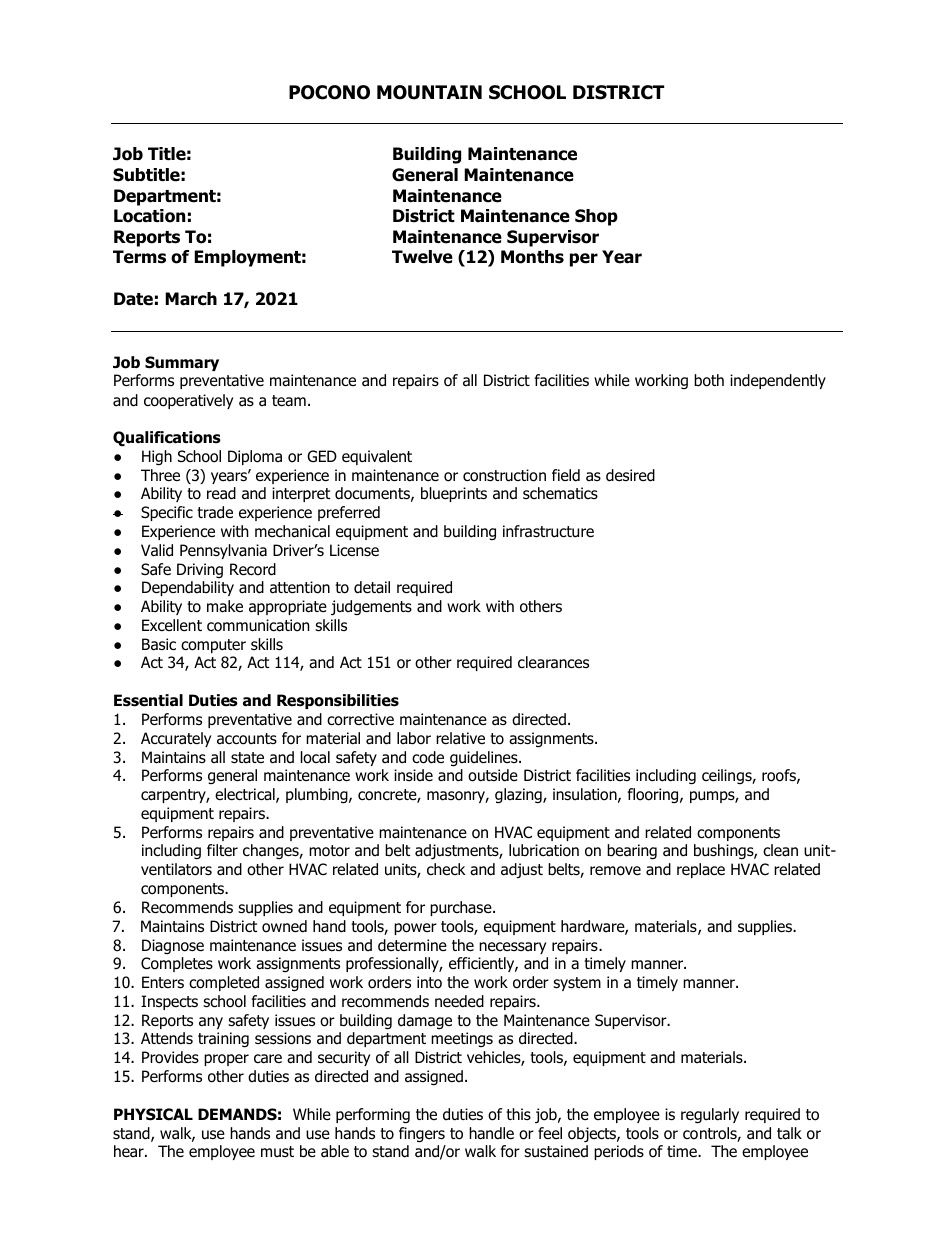 This page has width=952, height=1233. I want to click on PHYSICAL, so click(153, 1114).
